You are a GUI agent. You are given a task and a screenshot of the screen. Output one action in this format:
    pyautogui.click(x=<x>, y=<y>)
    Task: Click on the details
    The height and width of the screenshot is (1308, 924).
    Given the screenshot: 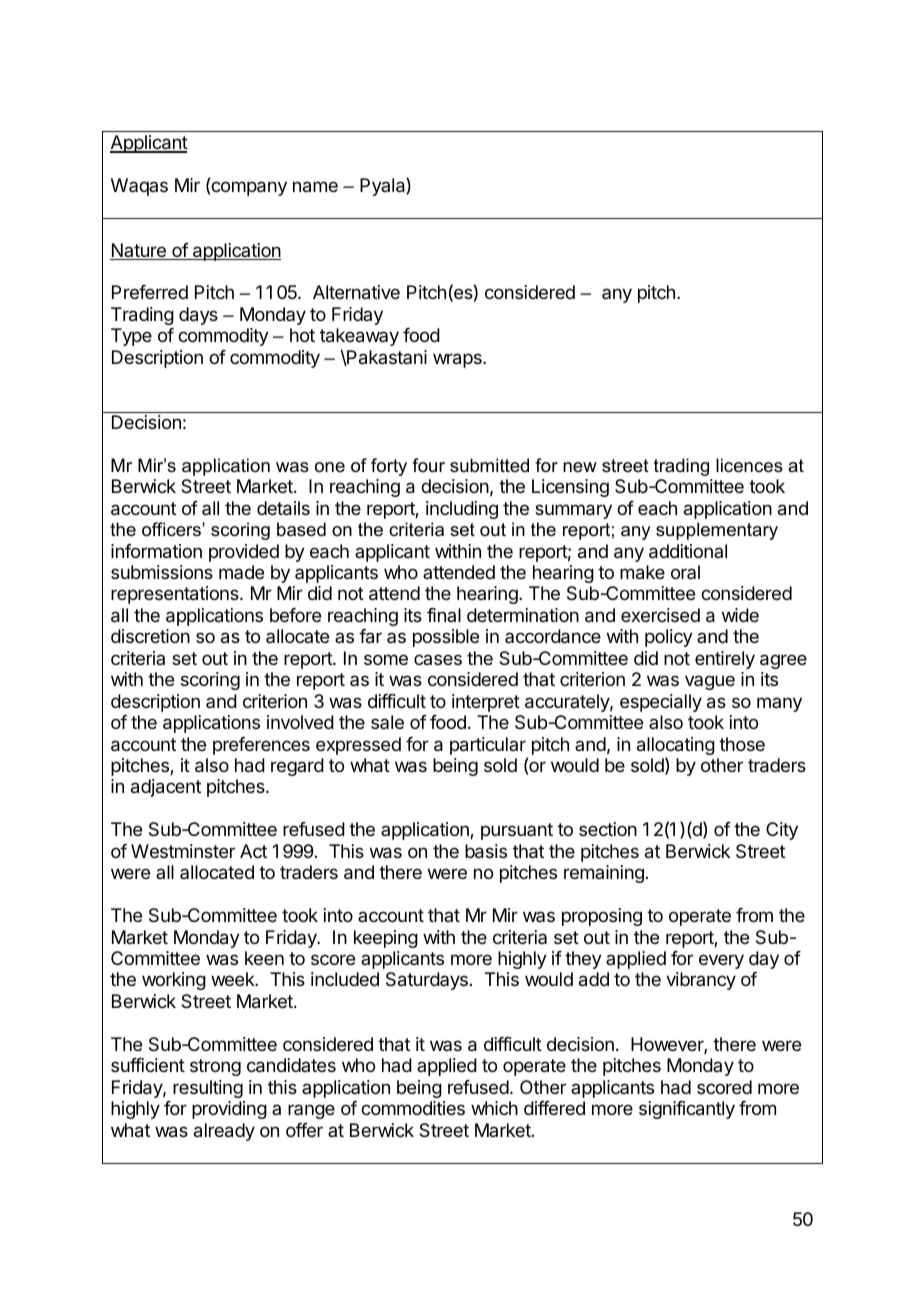 What is the action you would take?
    pyautogui.click(x=283, y=508)
